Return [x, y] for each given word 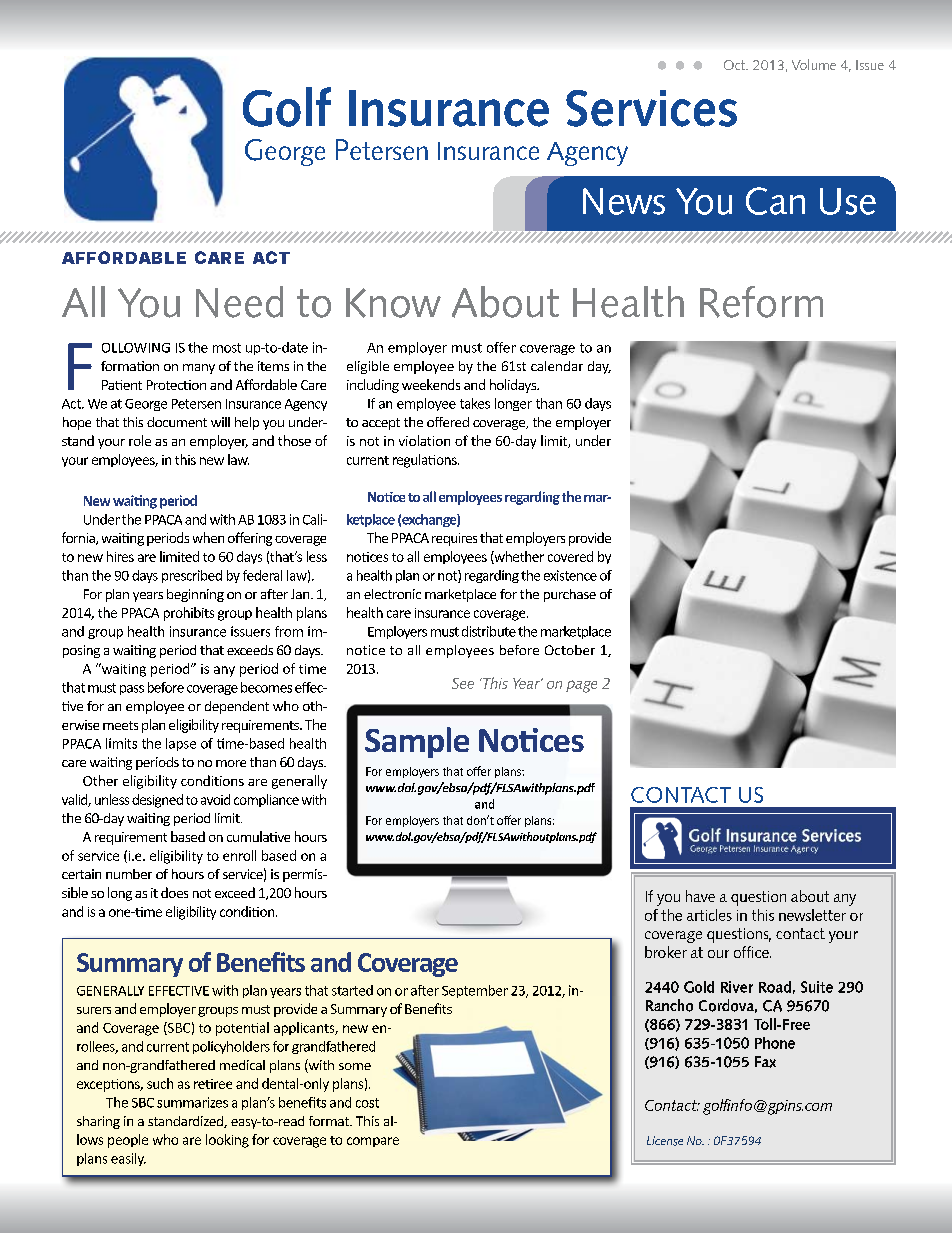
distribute [489, 631]
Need [239, 302]
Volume [814, 64]
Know [393, 303]
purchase [570, 595]
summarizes [192, 1102]
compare [373, 1142]
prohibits [189, 614]
